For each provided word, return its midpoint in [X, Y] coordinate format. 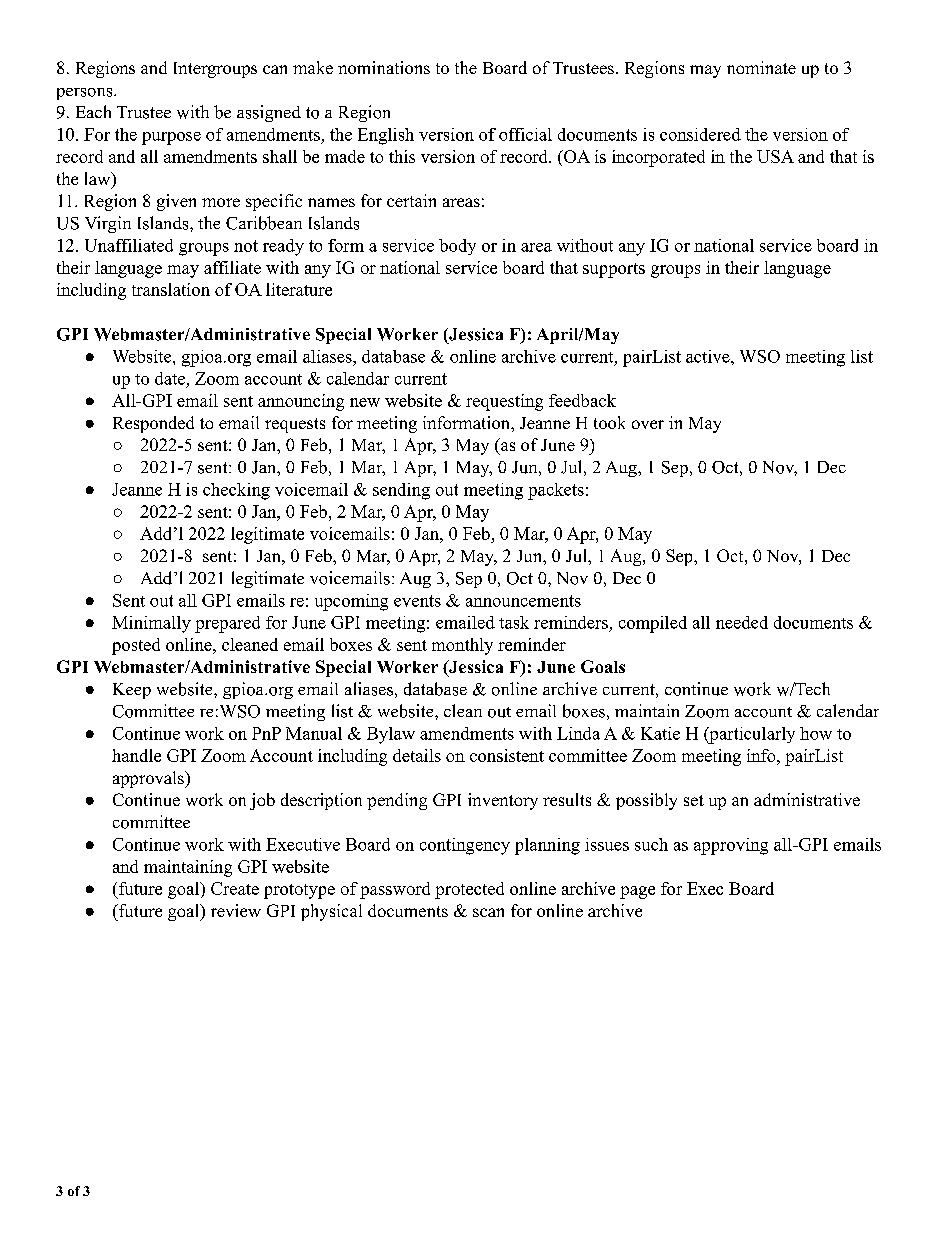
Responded [153, 424]
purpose [171, 138]
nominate [761, 67]
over [648, 424]
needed [742, 622]
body [457, 247]
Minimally [151, 624]
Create [235, 888]
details [417, 755]
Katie [660, 733]
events [417, 601]
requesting [504, 402]
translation [171, 289]
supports [614, 270]
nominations [384, 67]
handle [136, 755]
